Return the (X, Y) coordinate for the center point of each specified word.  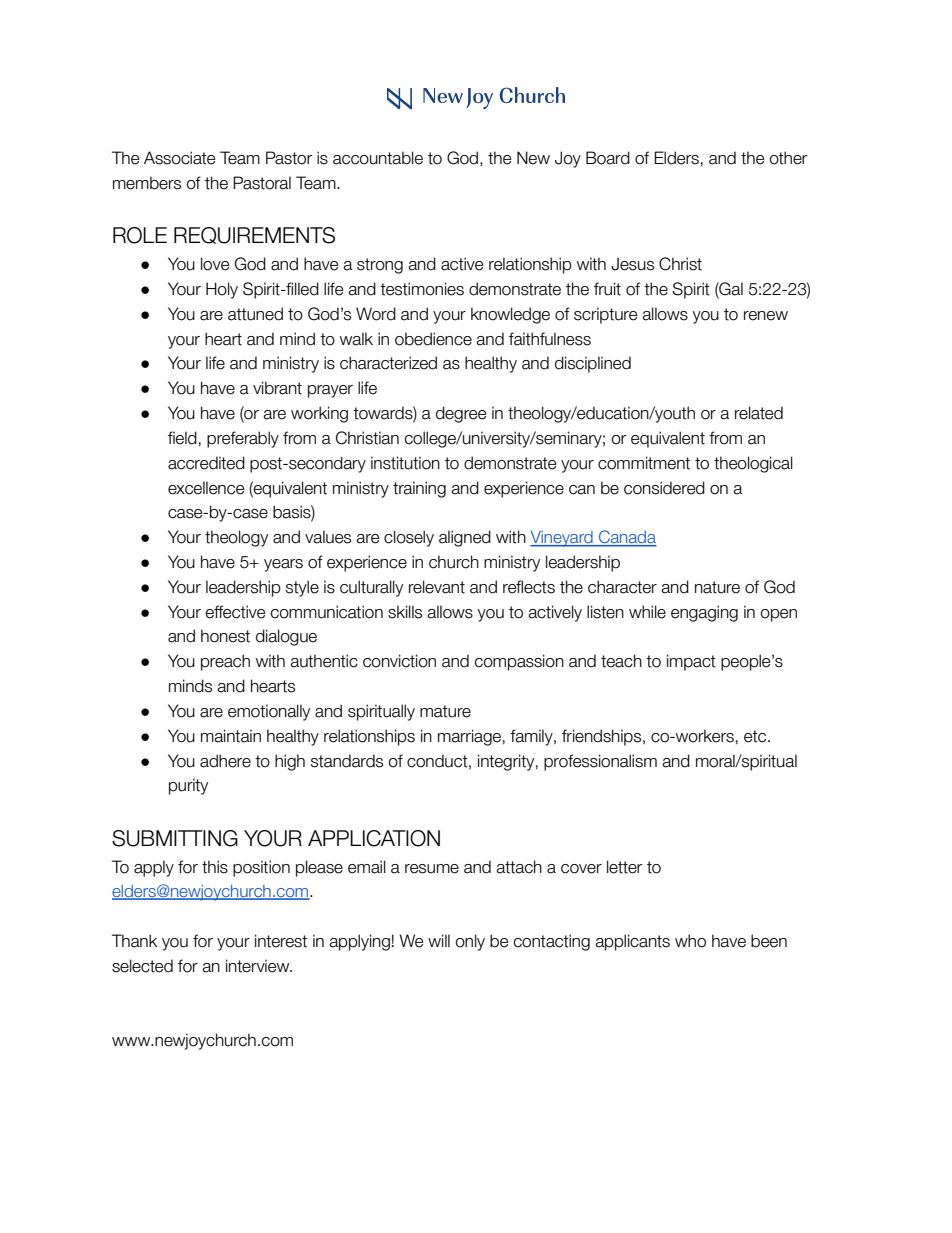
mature (445, 711)
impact (691, 662)
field (182, 438)
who (690, 941)
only (470, 942)
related (759, 413)
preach (225, 662)
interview (259, 966)
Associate (179, 158)
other (788, 158)
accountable (378, 158)
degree (461, 414)
